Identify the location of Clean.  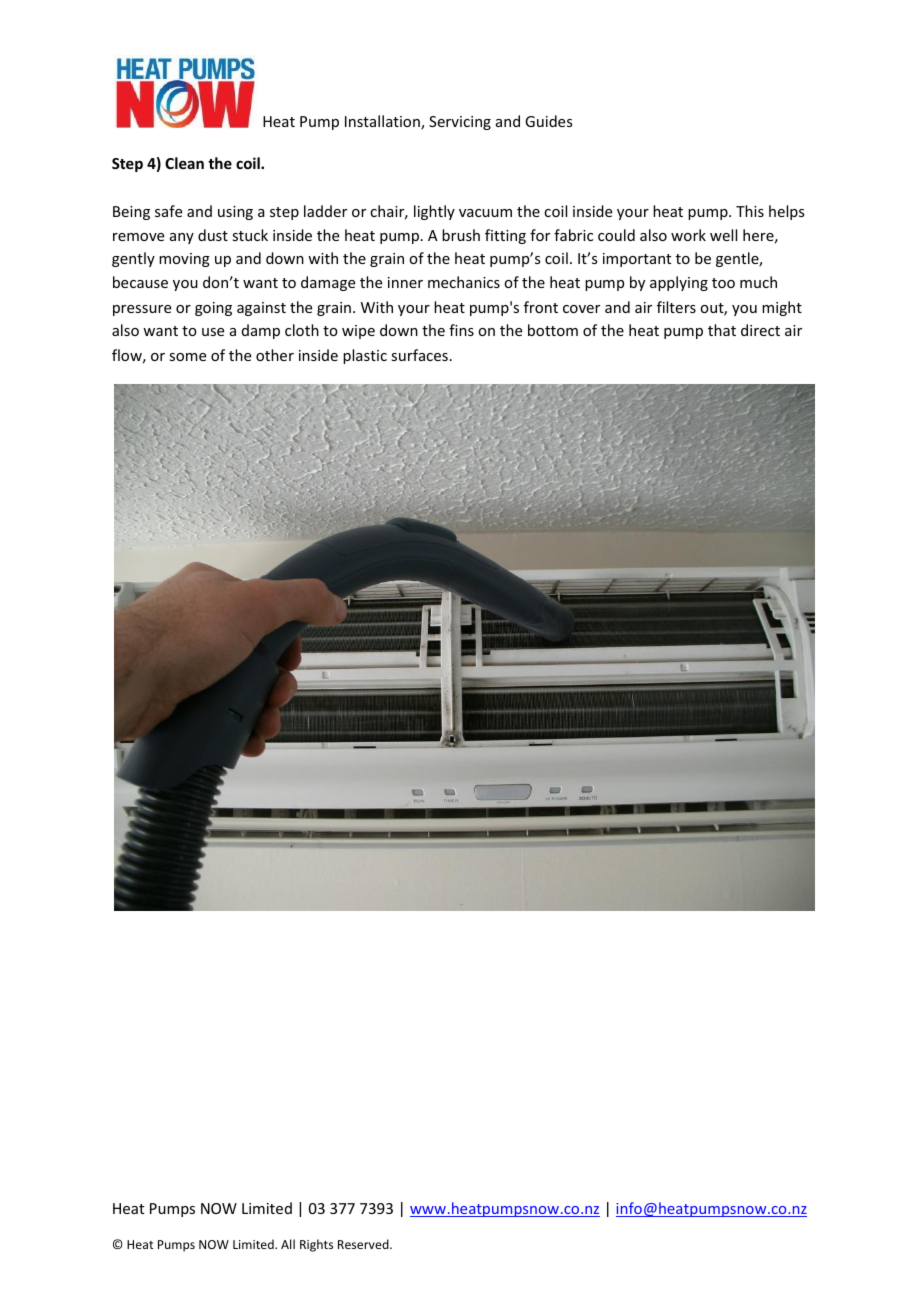
(184, 163).
